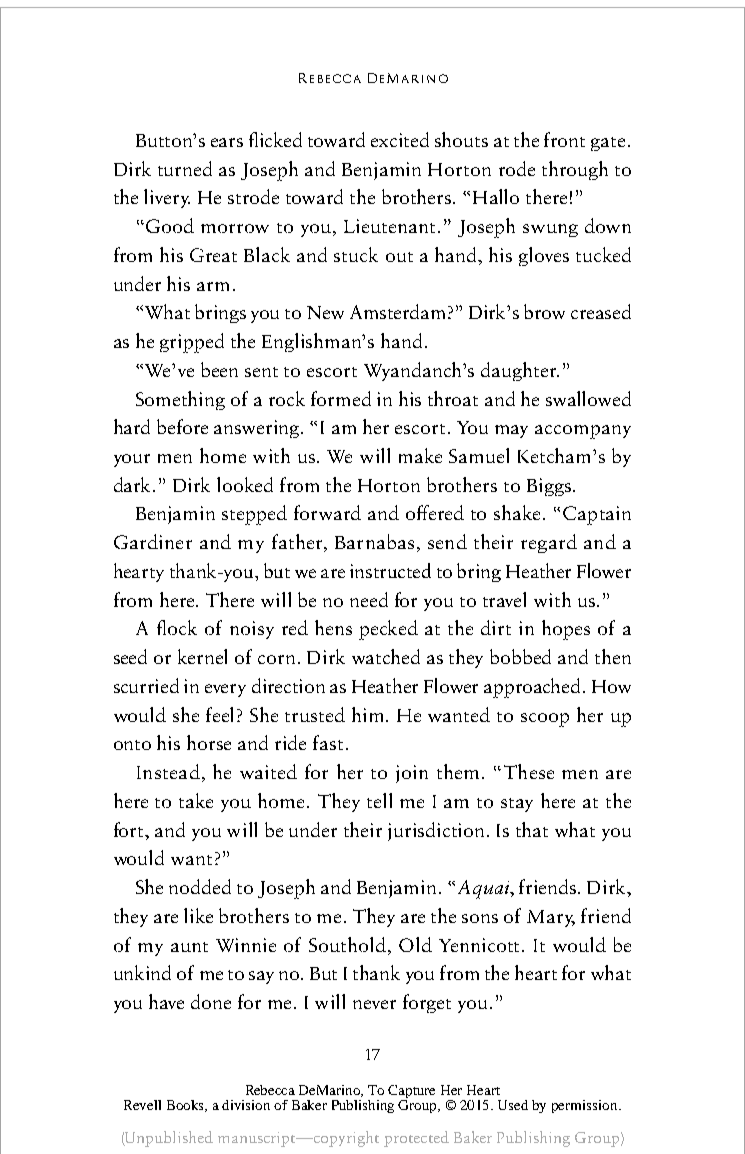  Describe the element at coordinates (416, 1139) in the image. I see `protected` at that location.
